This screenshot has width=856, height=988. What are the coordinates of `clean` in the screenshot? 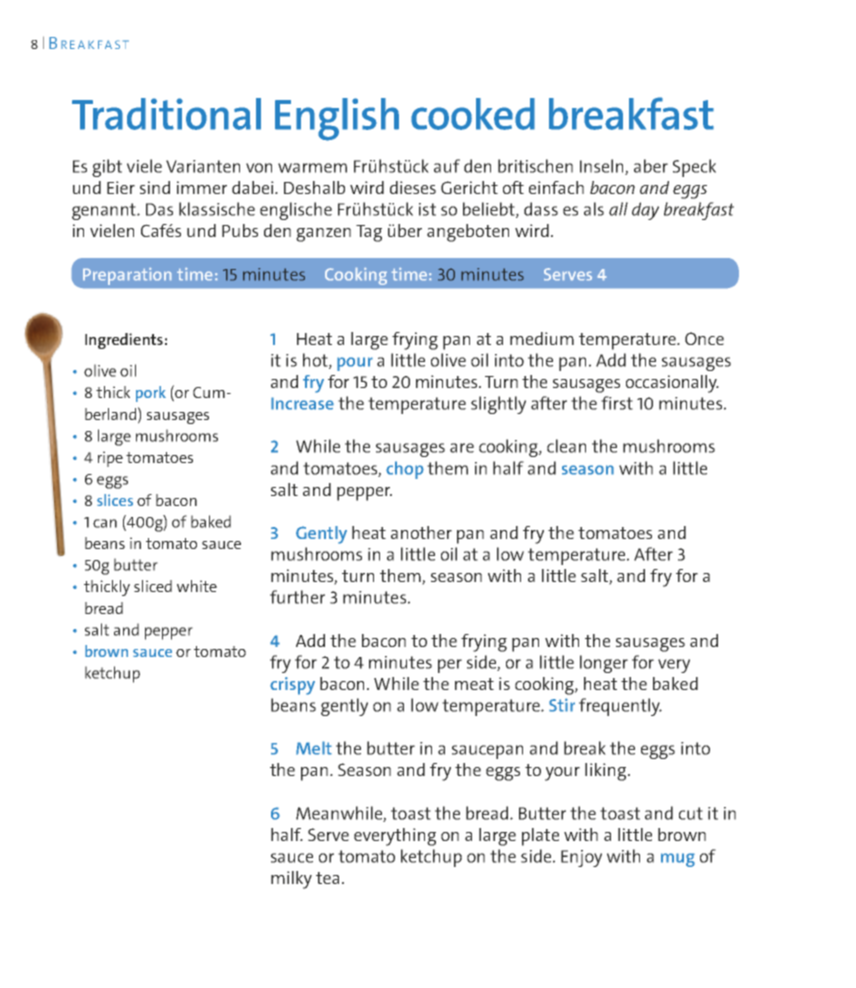 It's located at (566, 446).
